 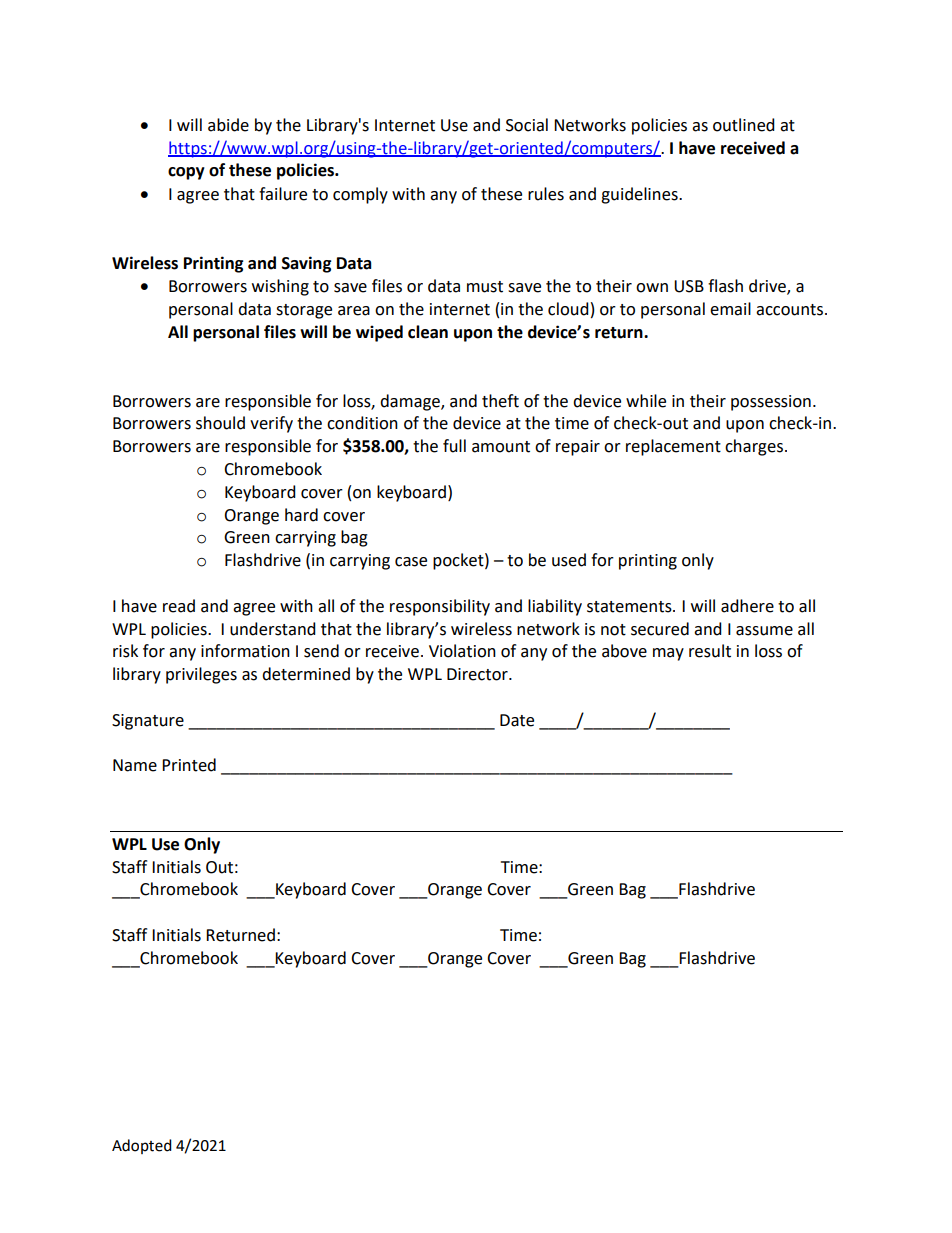 What do you see at coordinates (462, 651) in the document?
I see `Violation` at bounding box center [462, 651].
